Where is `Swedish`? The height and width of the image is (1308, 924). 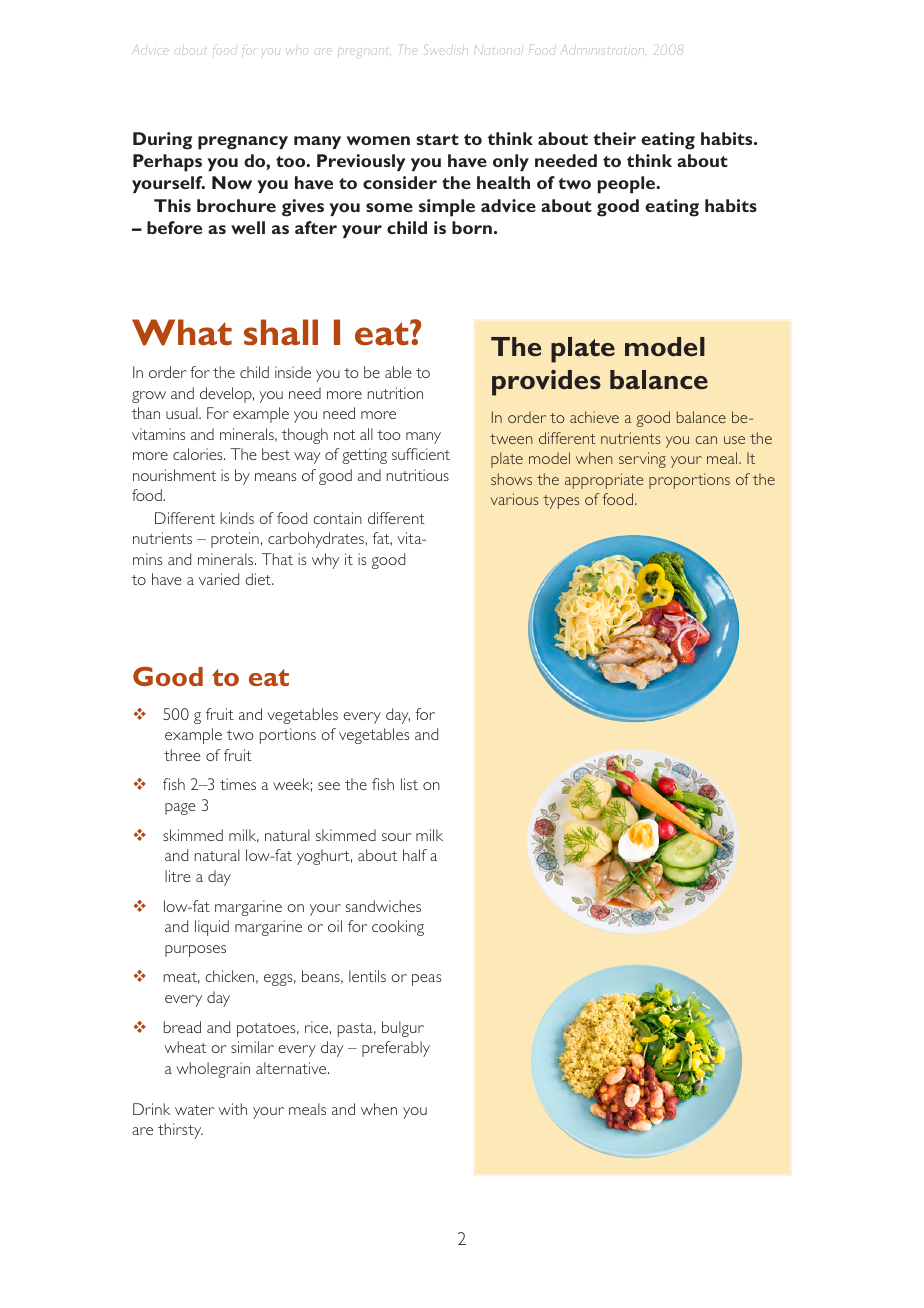
Swedish is located at coordinates (444, 50).
